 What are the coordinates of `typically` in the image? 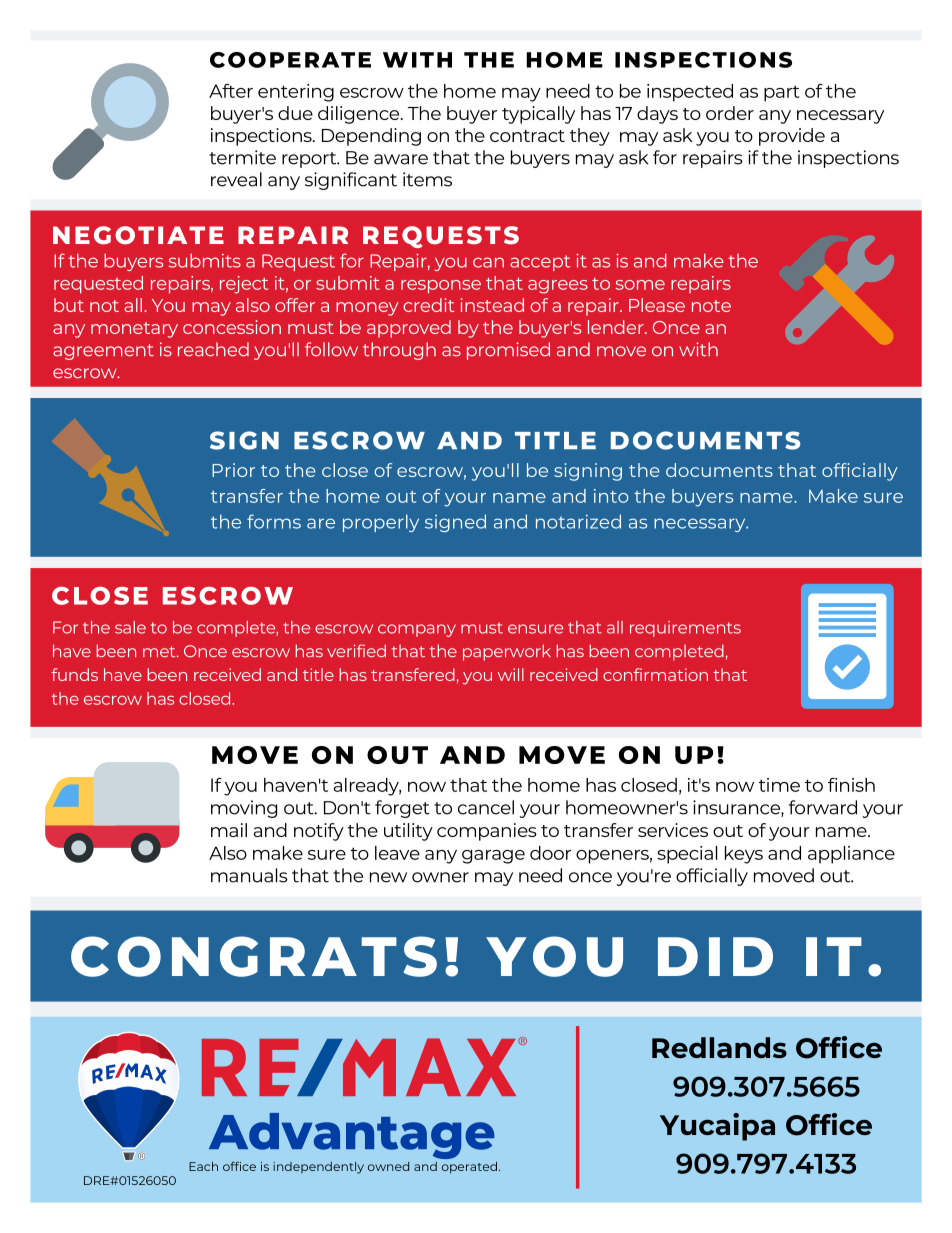 It's located at (538, 115).
